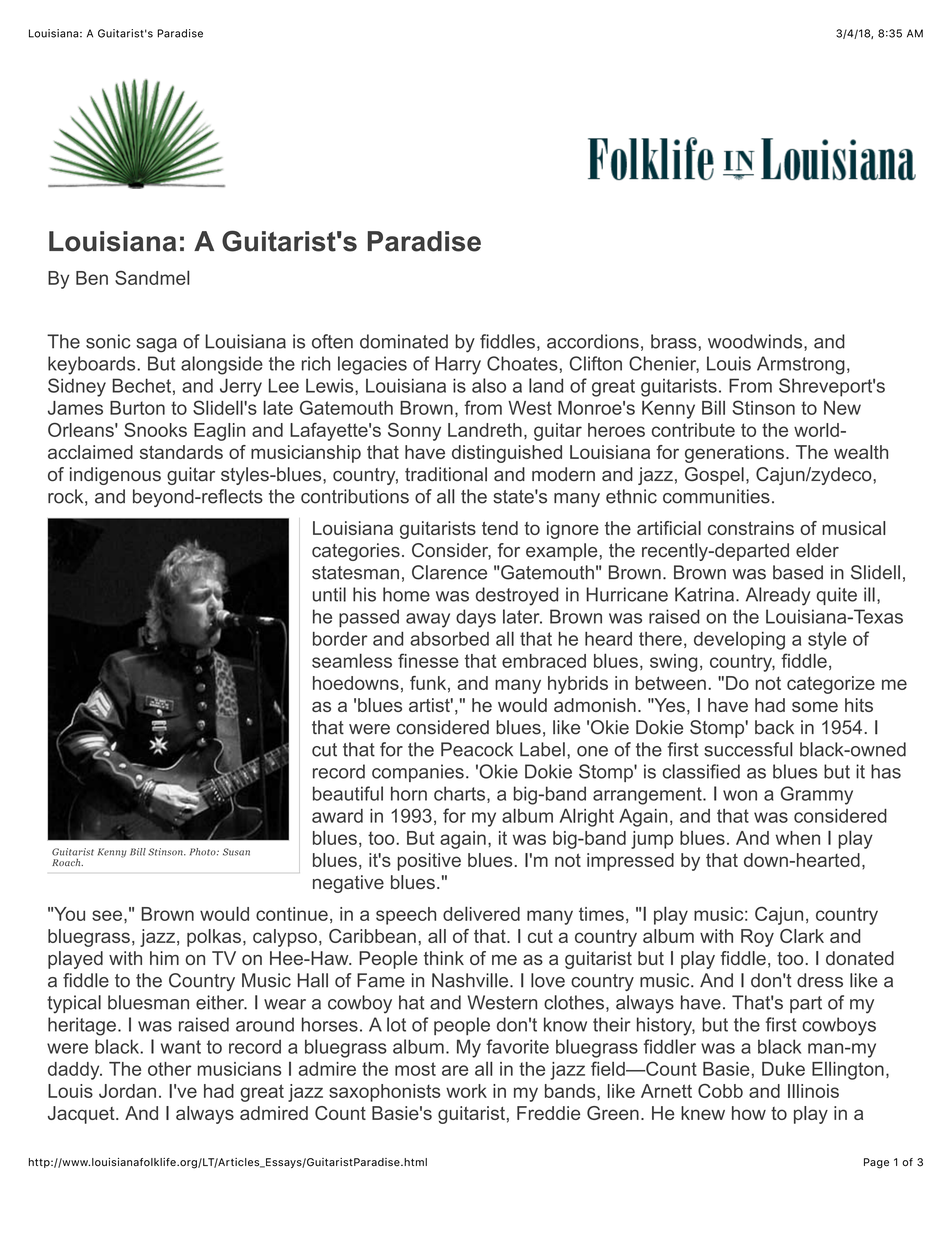 Image resolution: width=952 pixels, height=1233 pixels. What do you see at coordinates (404, 341) in the screenshot?
I see `dominated` at bounding box center [404, 341].
